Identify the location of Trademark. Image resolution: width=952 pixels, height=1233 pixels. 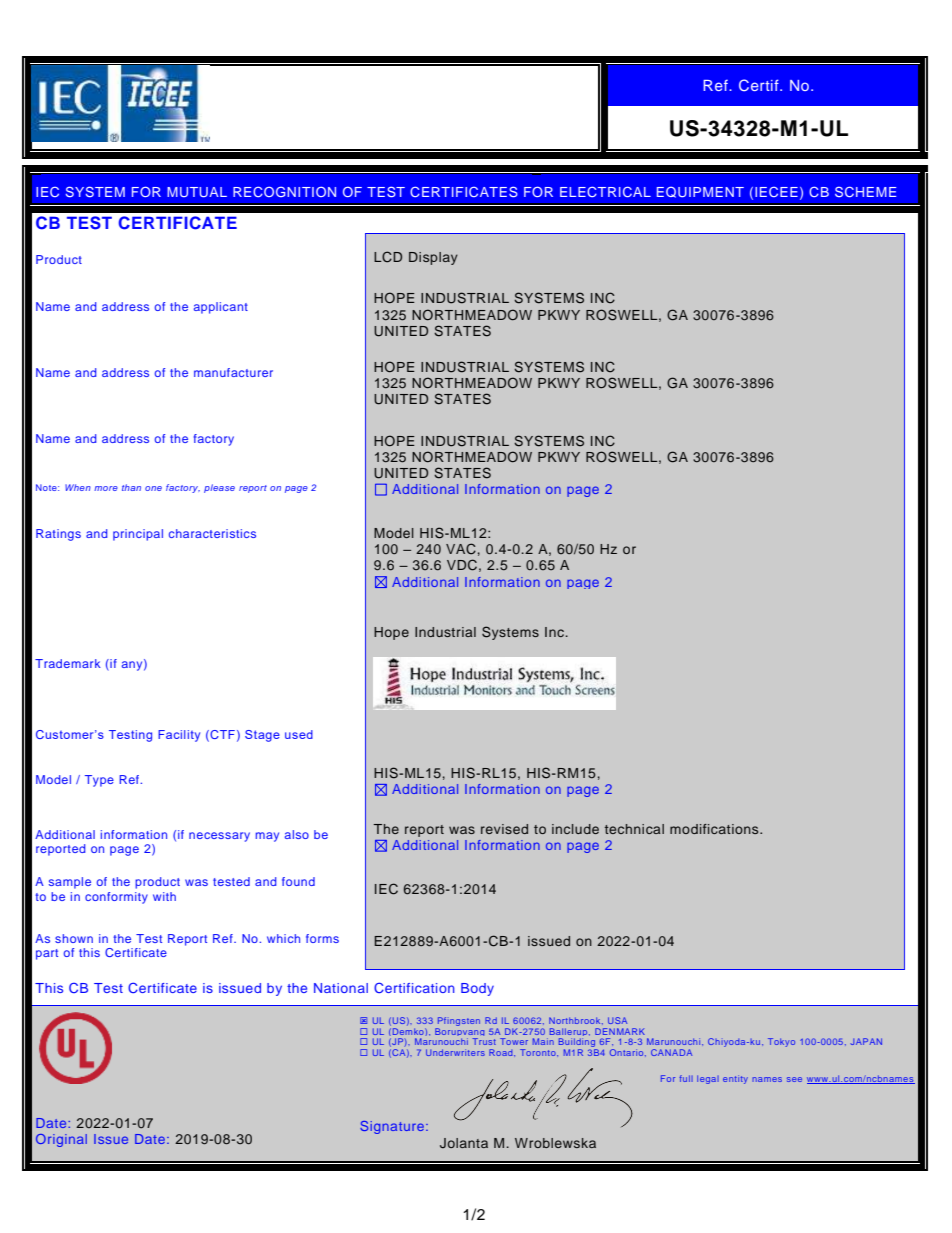
(68, 663).
